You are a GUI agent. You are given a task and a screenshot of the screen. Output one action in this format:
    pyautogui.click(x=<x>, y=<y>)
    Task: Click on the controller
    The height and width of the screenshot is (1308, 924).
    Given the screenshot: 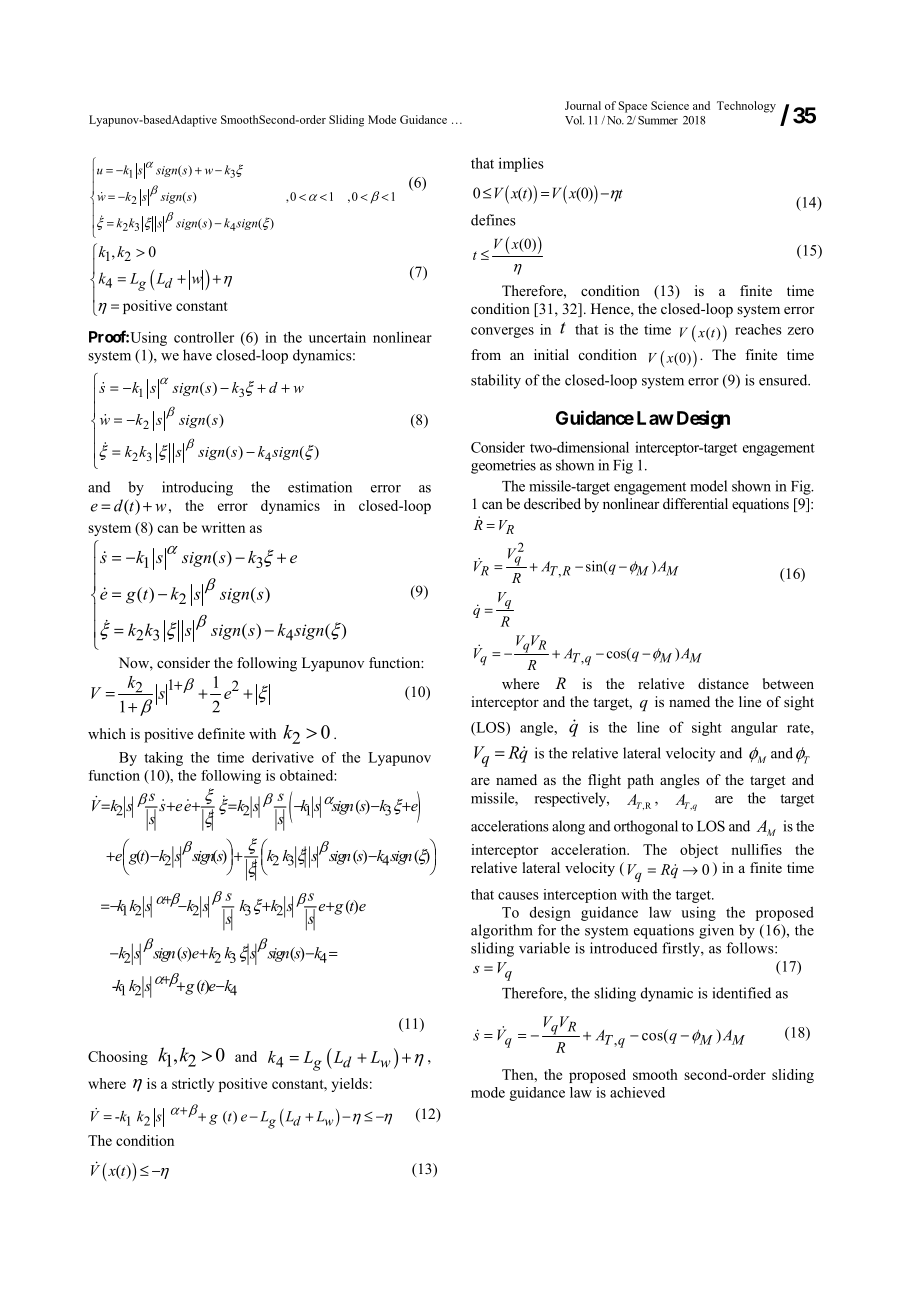 What is the action you would take?
    pyautogui.click(x=204, y=337)
